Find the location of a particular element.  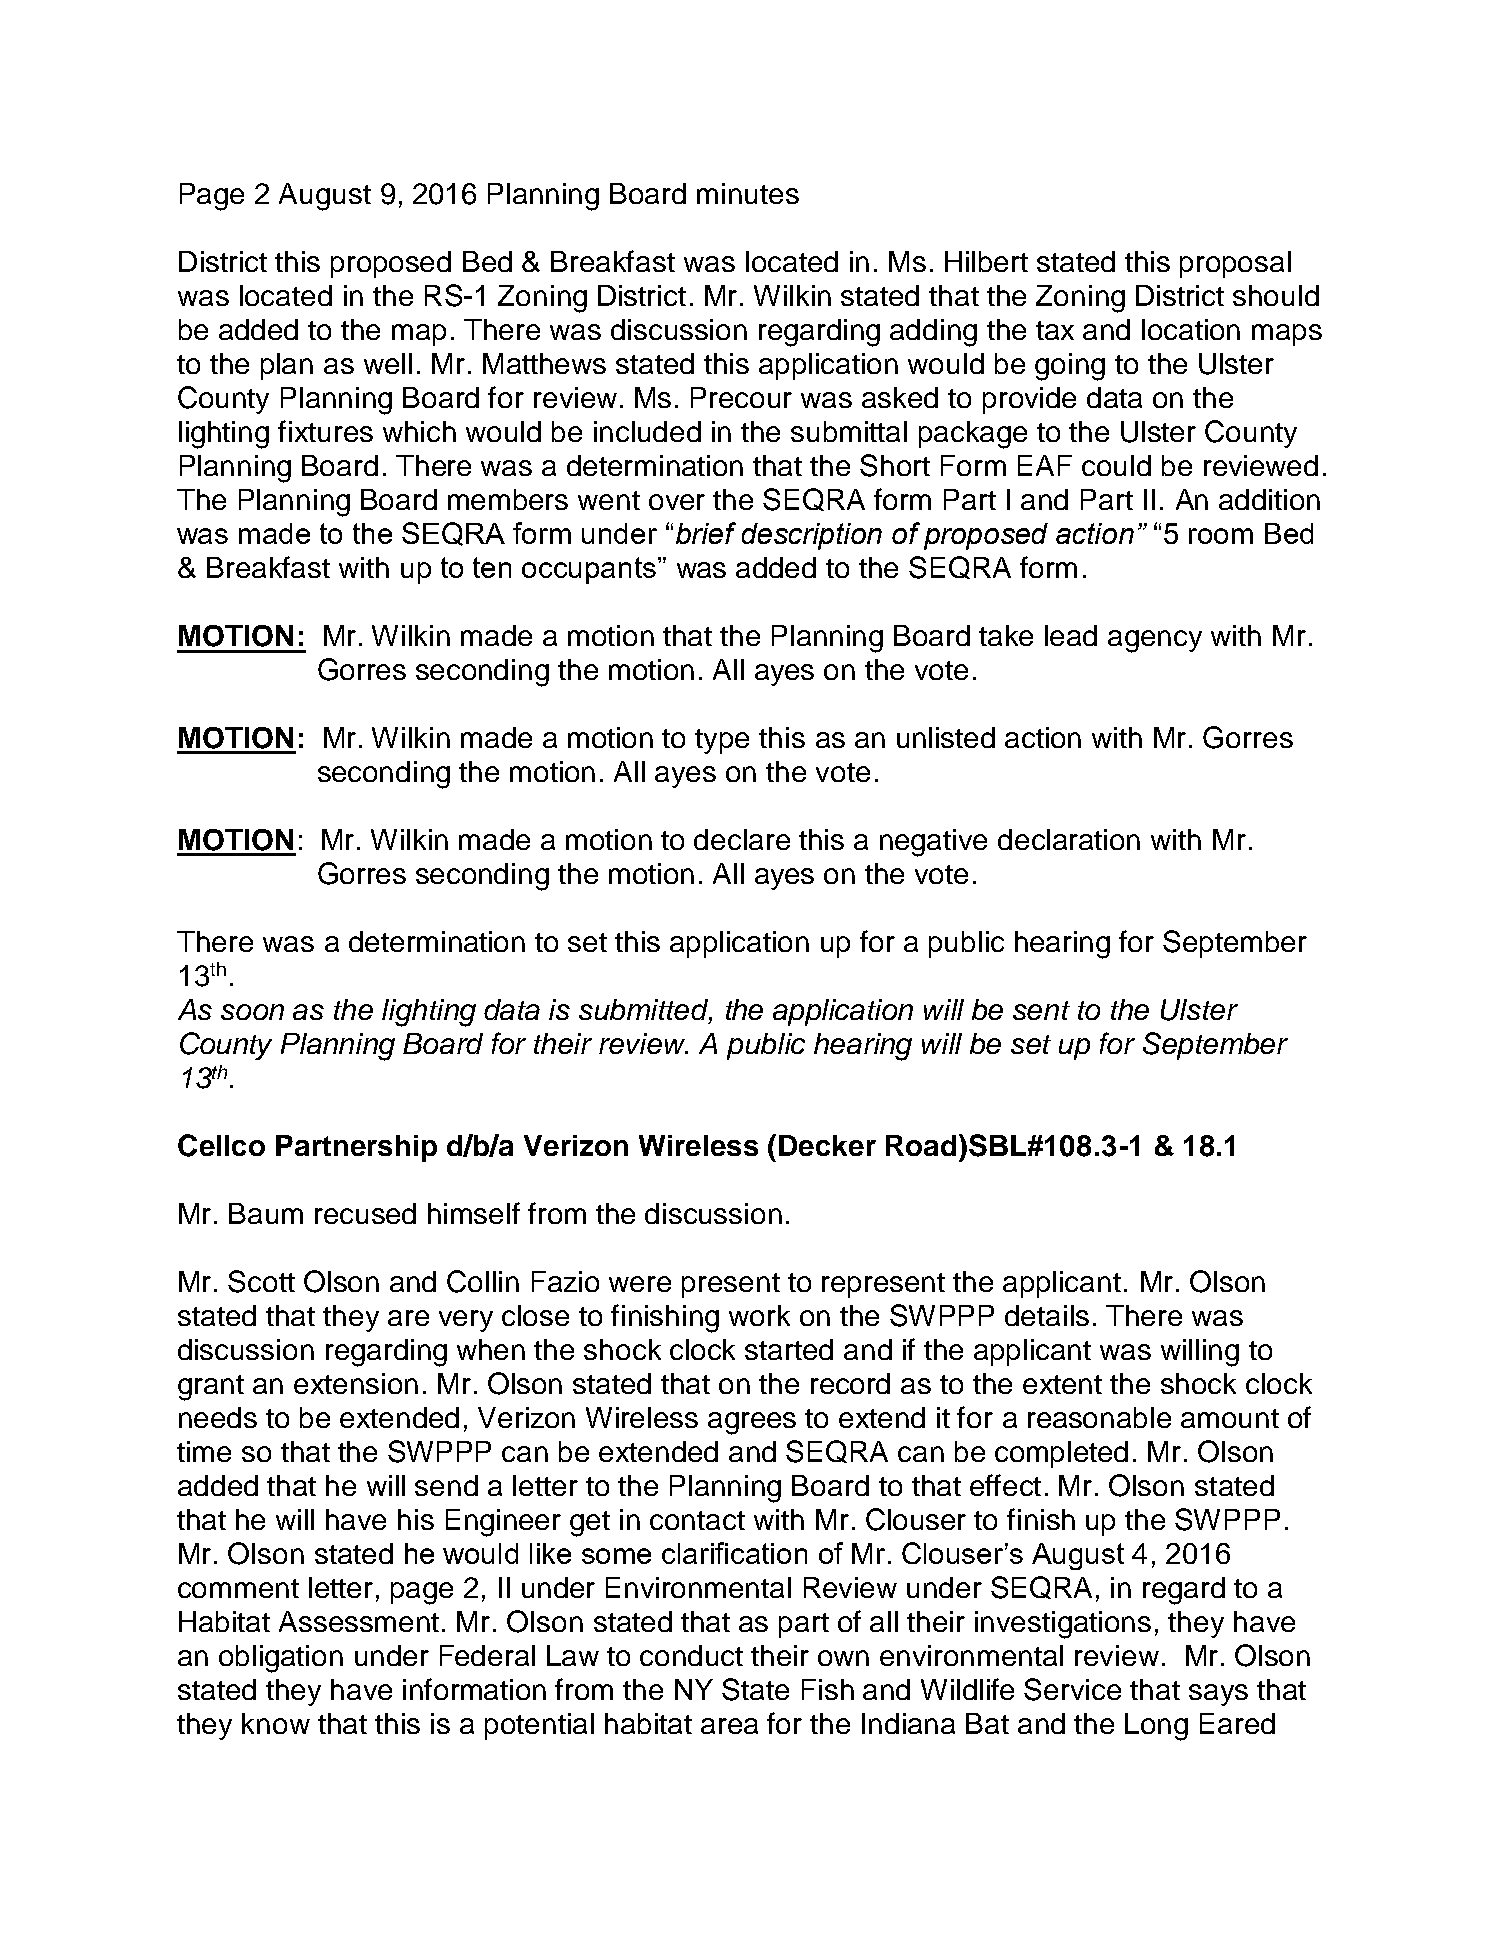

brief is located at coordinates (706, 533).
